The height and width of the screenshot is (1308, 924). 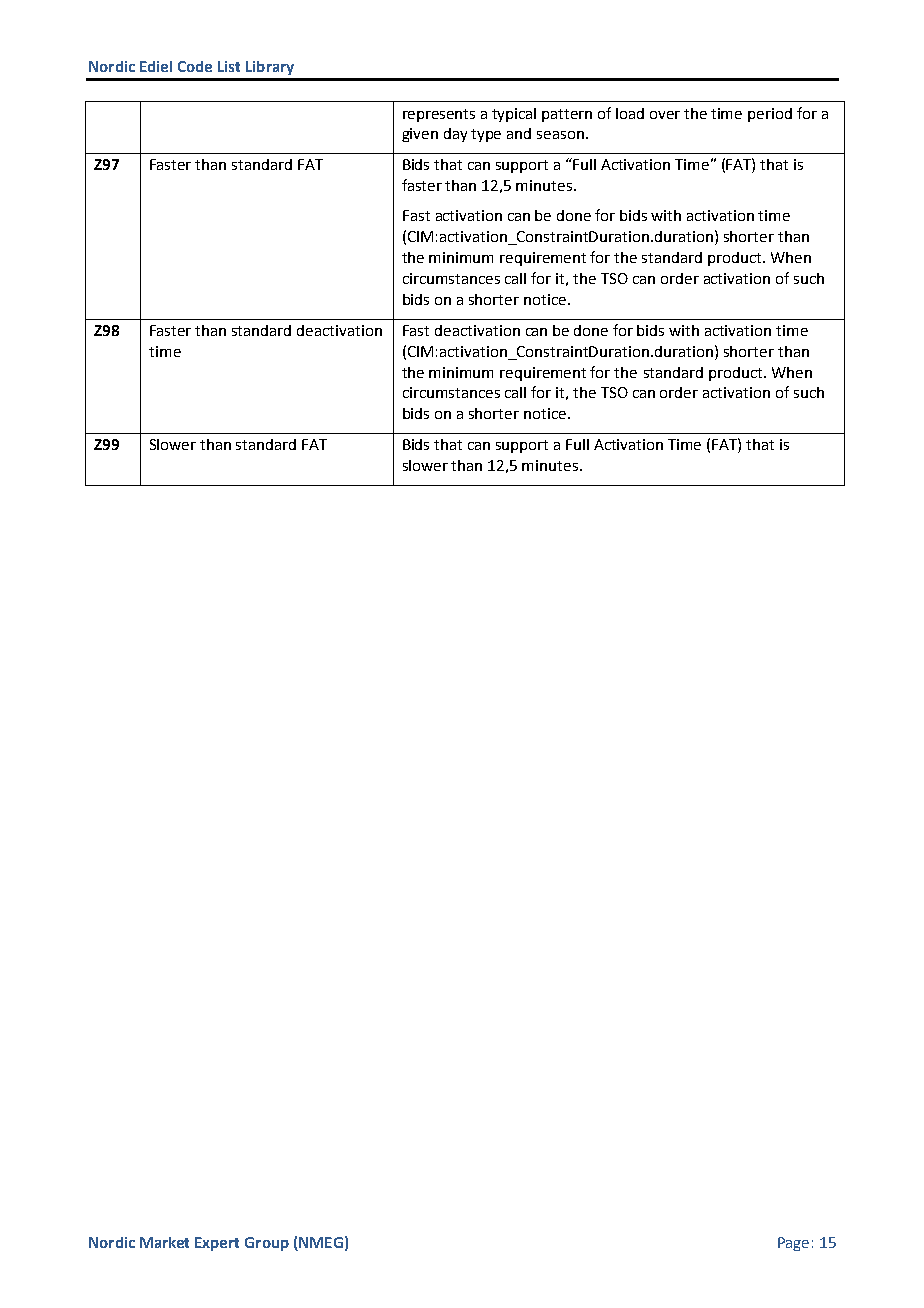 I want to click on season, so click(x=560, y=135).
